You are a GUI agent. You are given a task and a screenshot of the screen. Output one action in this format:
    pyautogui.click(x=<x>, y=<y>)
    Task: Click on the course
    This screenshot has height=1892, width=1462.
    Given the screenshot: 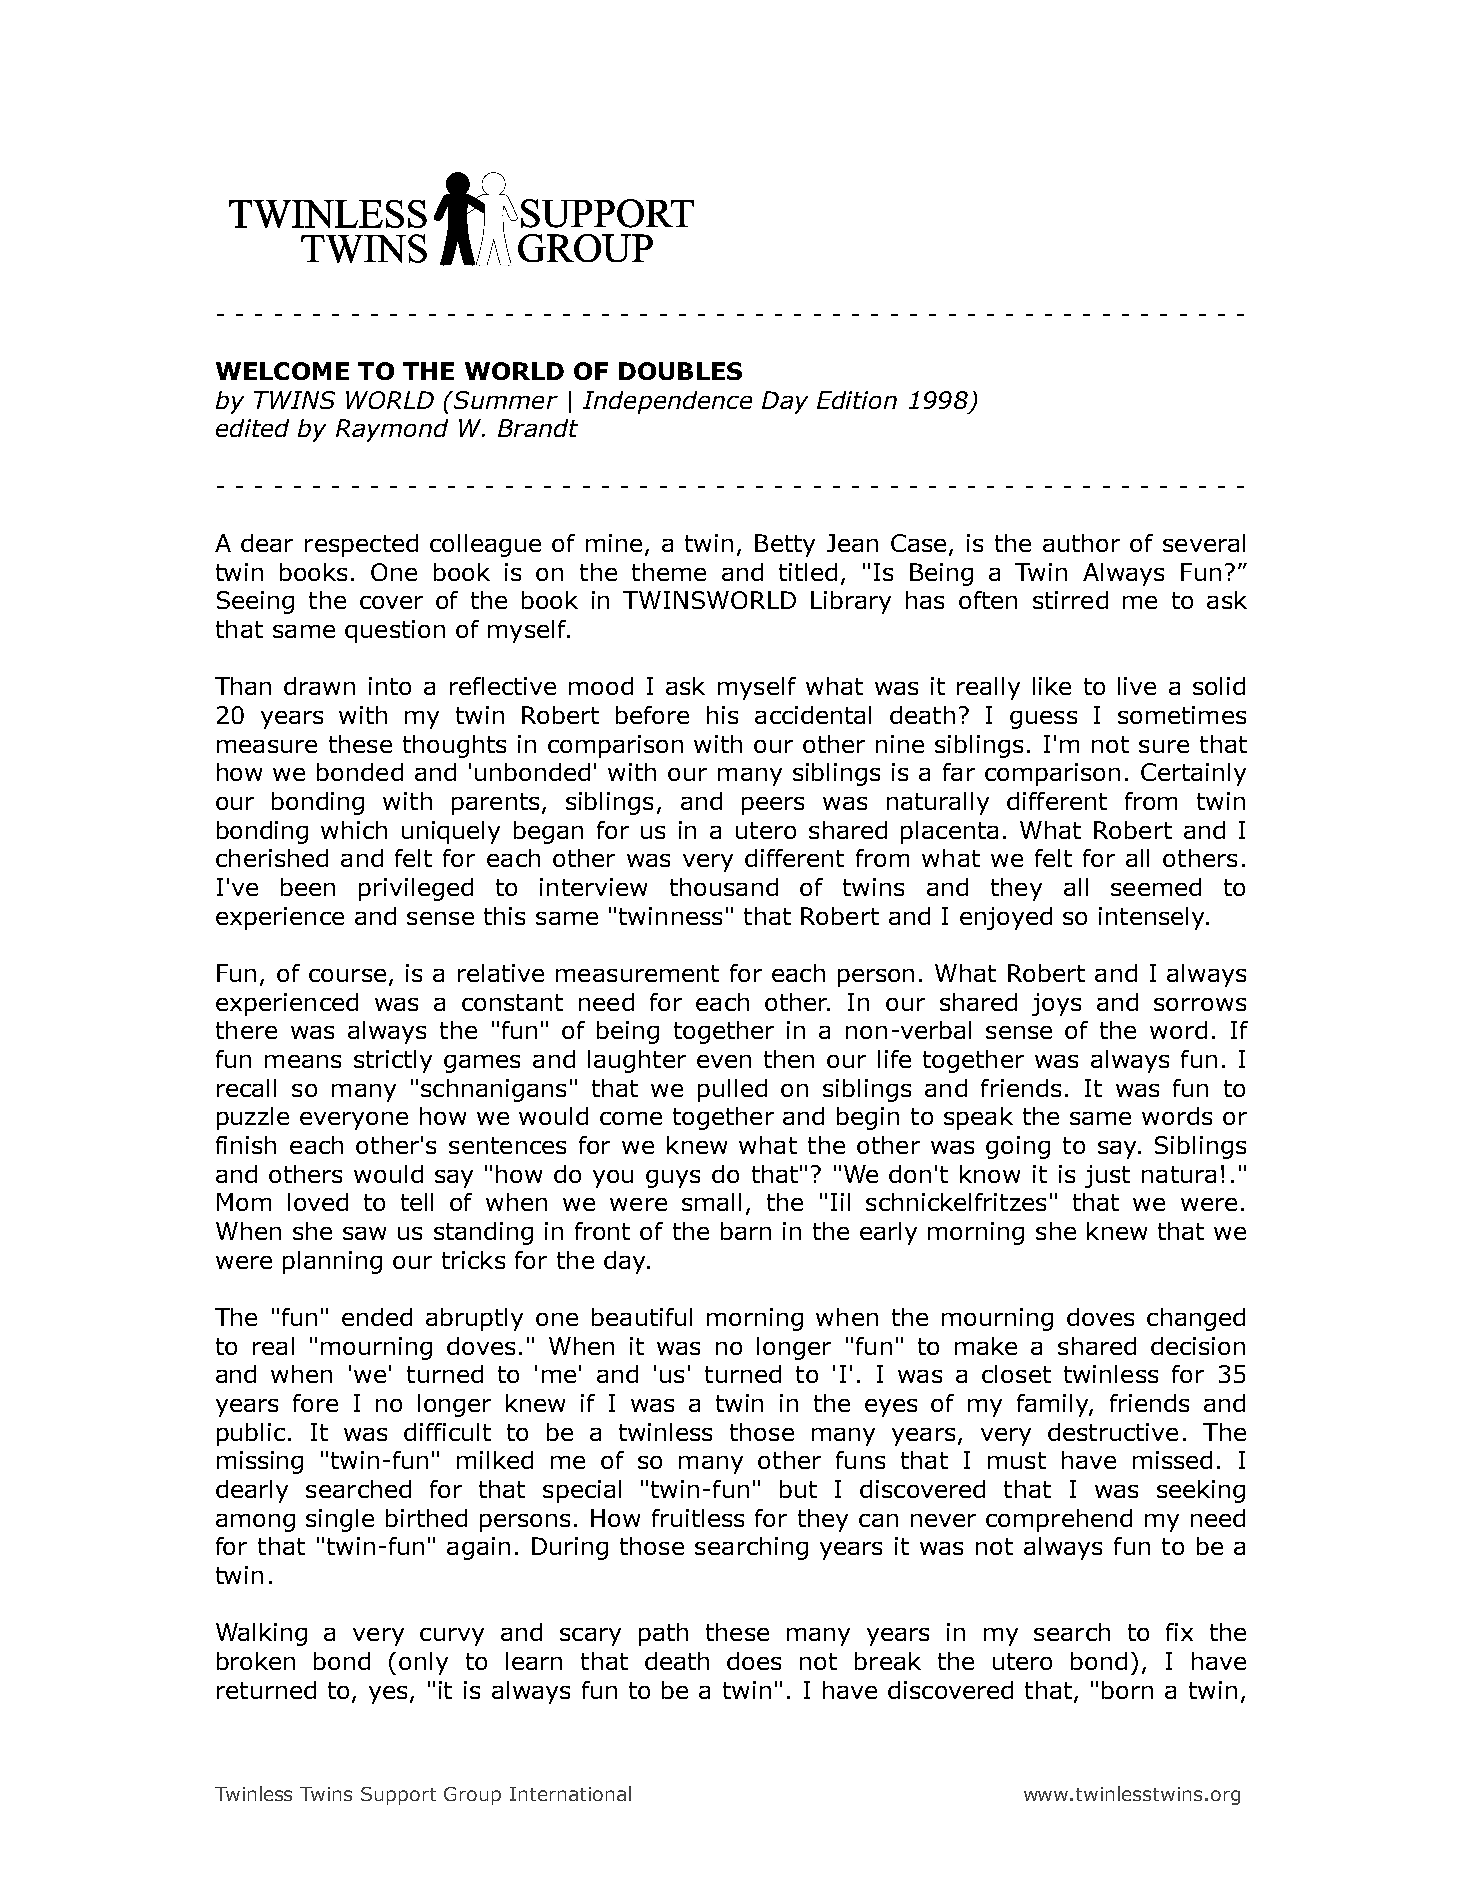 What is the action you would take?
    pyautogui.click(x=347, y=975)
